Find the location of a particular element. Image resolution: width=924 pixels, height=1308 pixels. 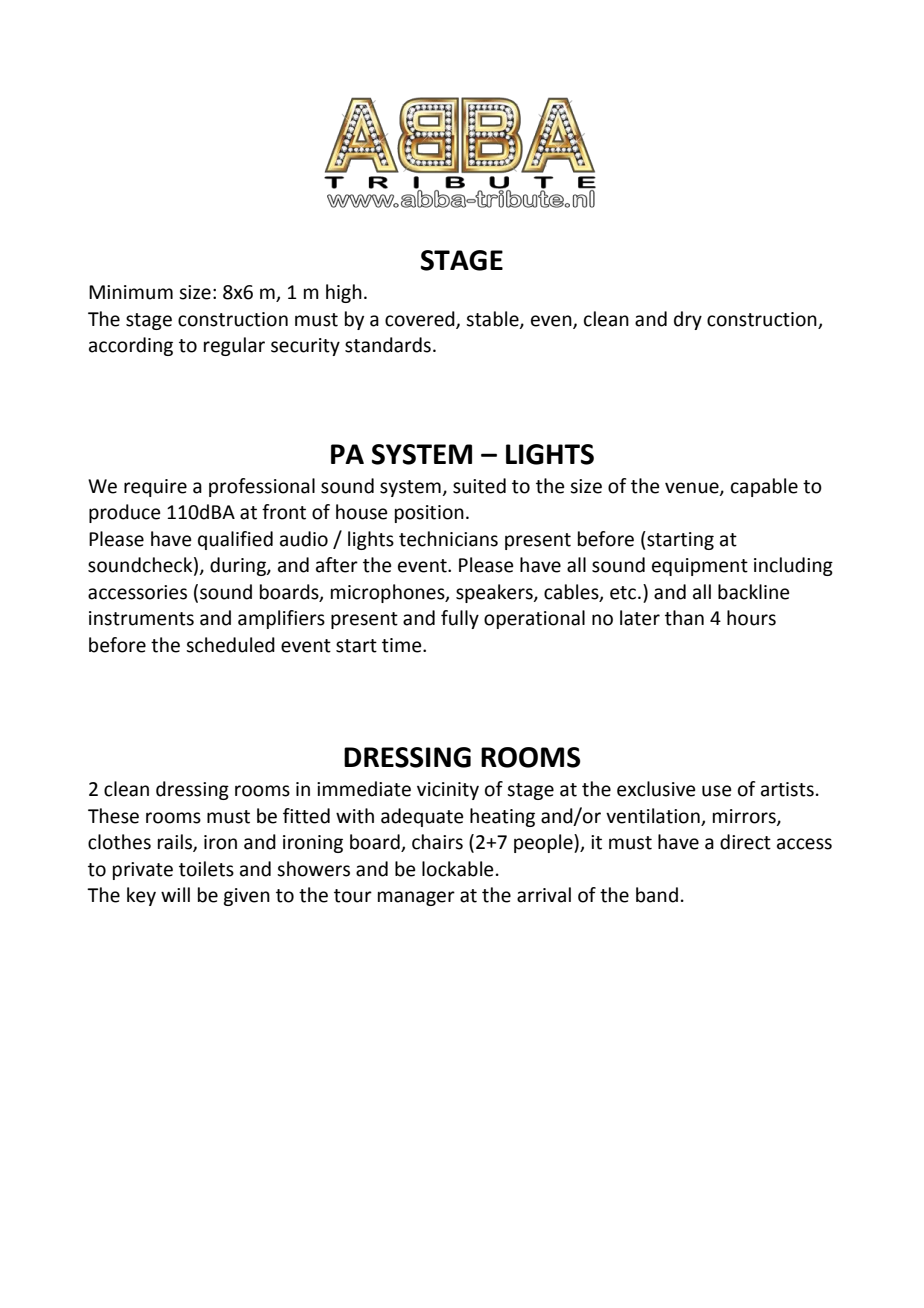

covered is located at coordinates (421, 319).
